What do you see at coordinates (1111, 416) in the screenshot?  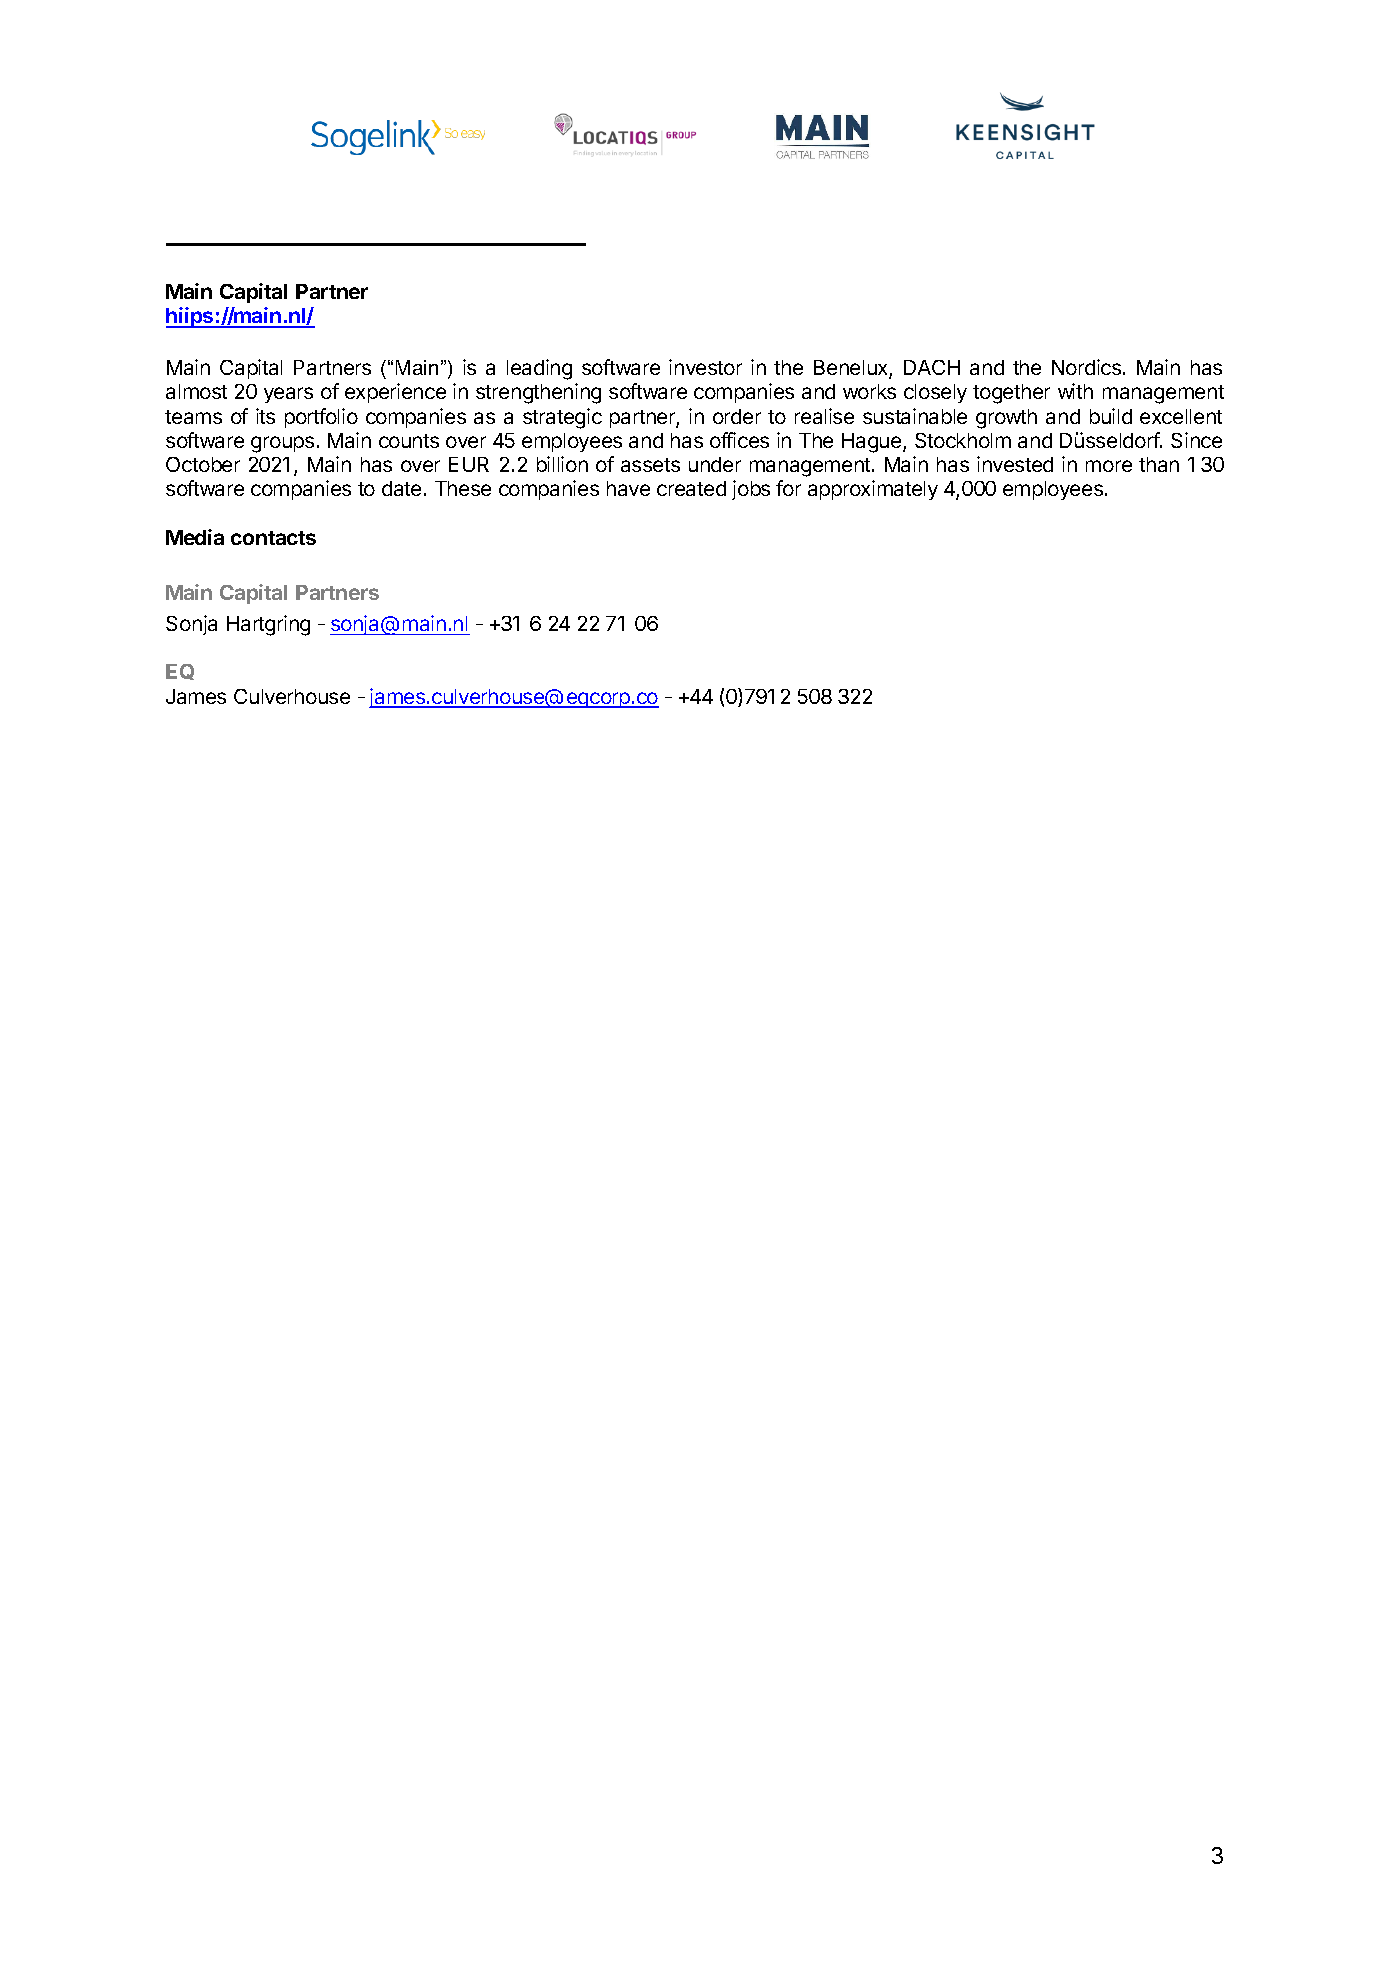 I see `build` at bounding box center [1111, 416].
